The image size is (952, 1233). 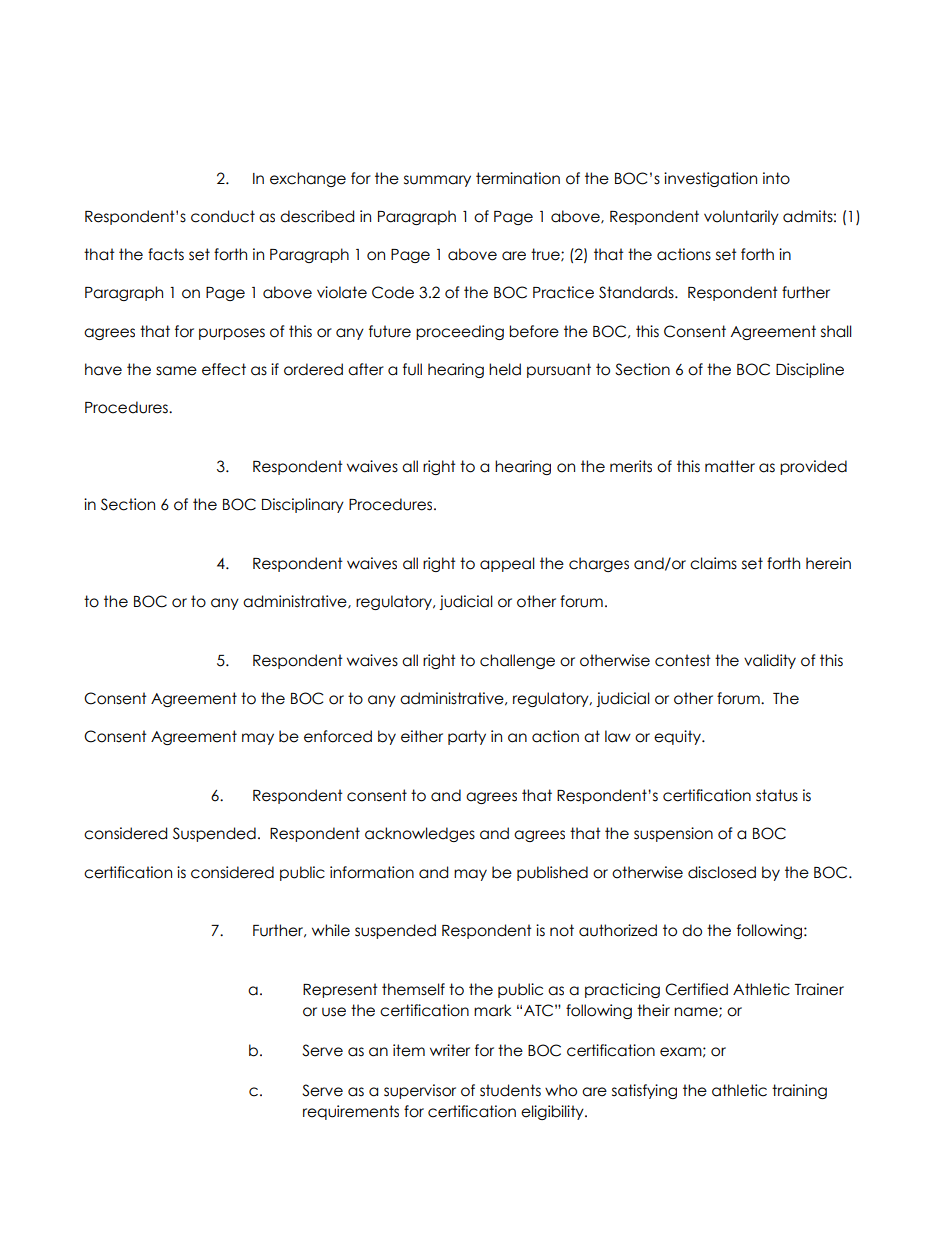 I want to click on challenge, so click(x=517, y=661).
